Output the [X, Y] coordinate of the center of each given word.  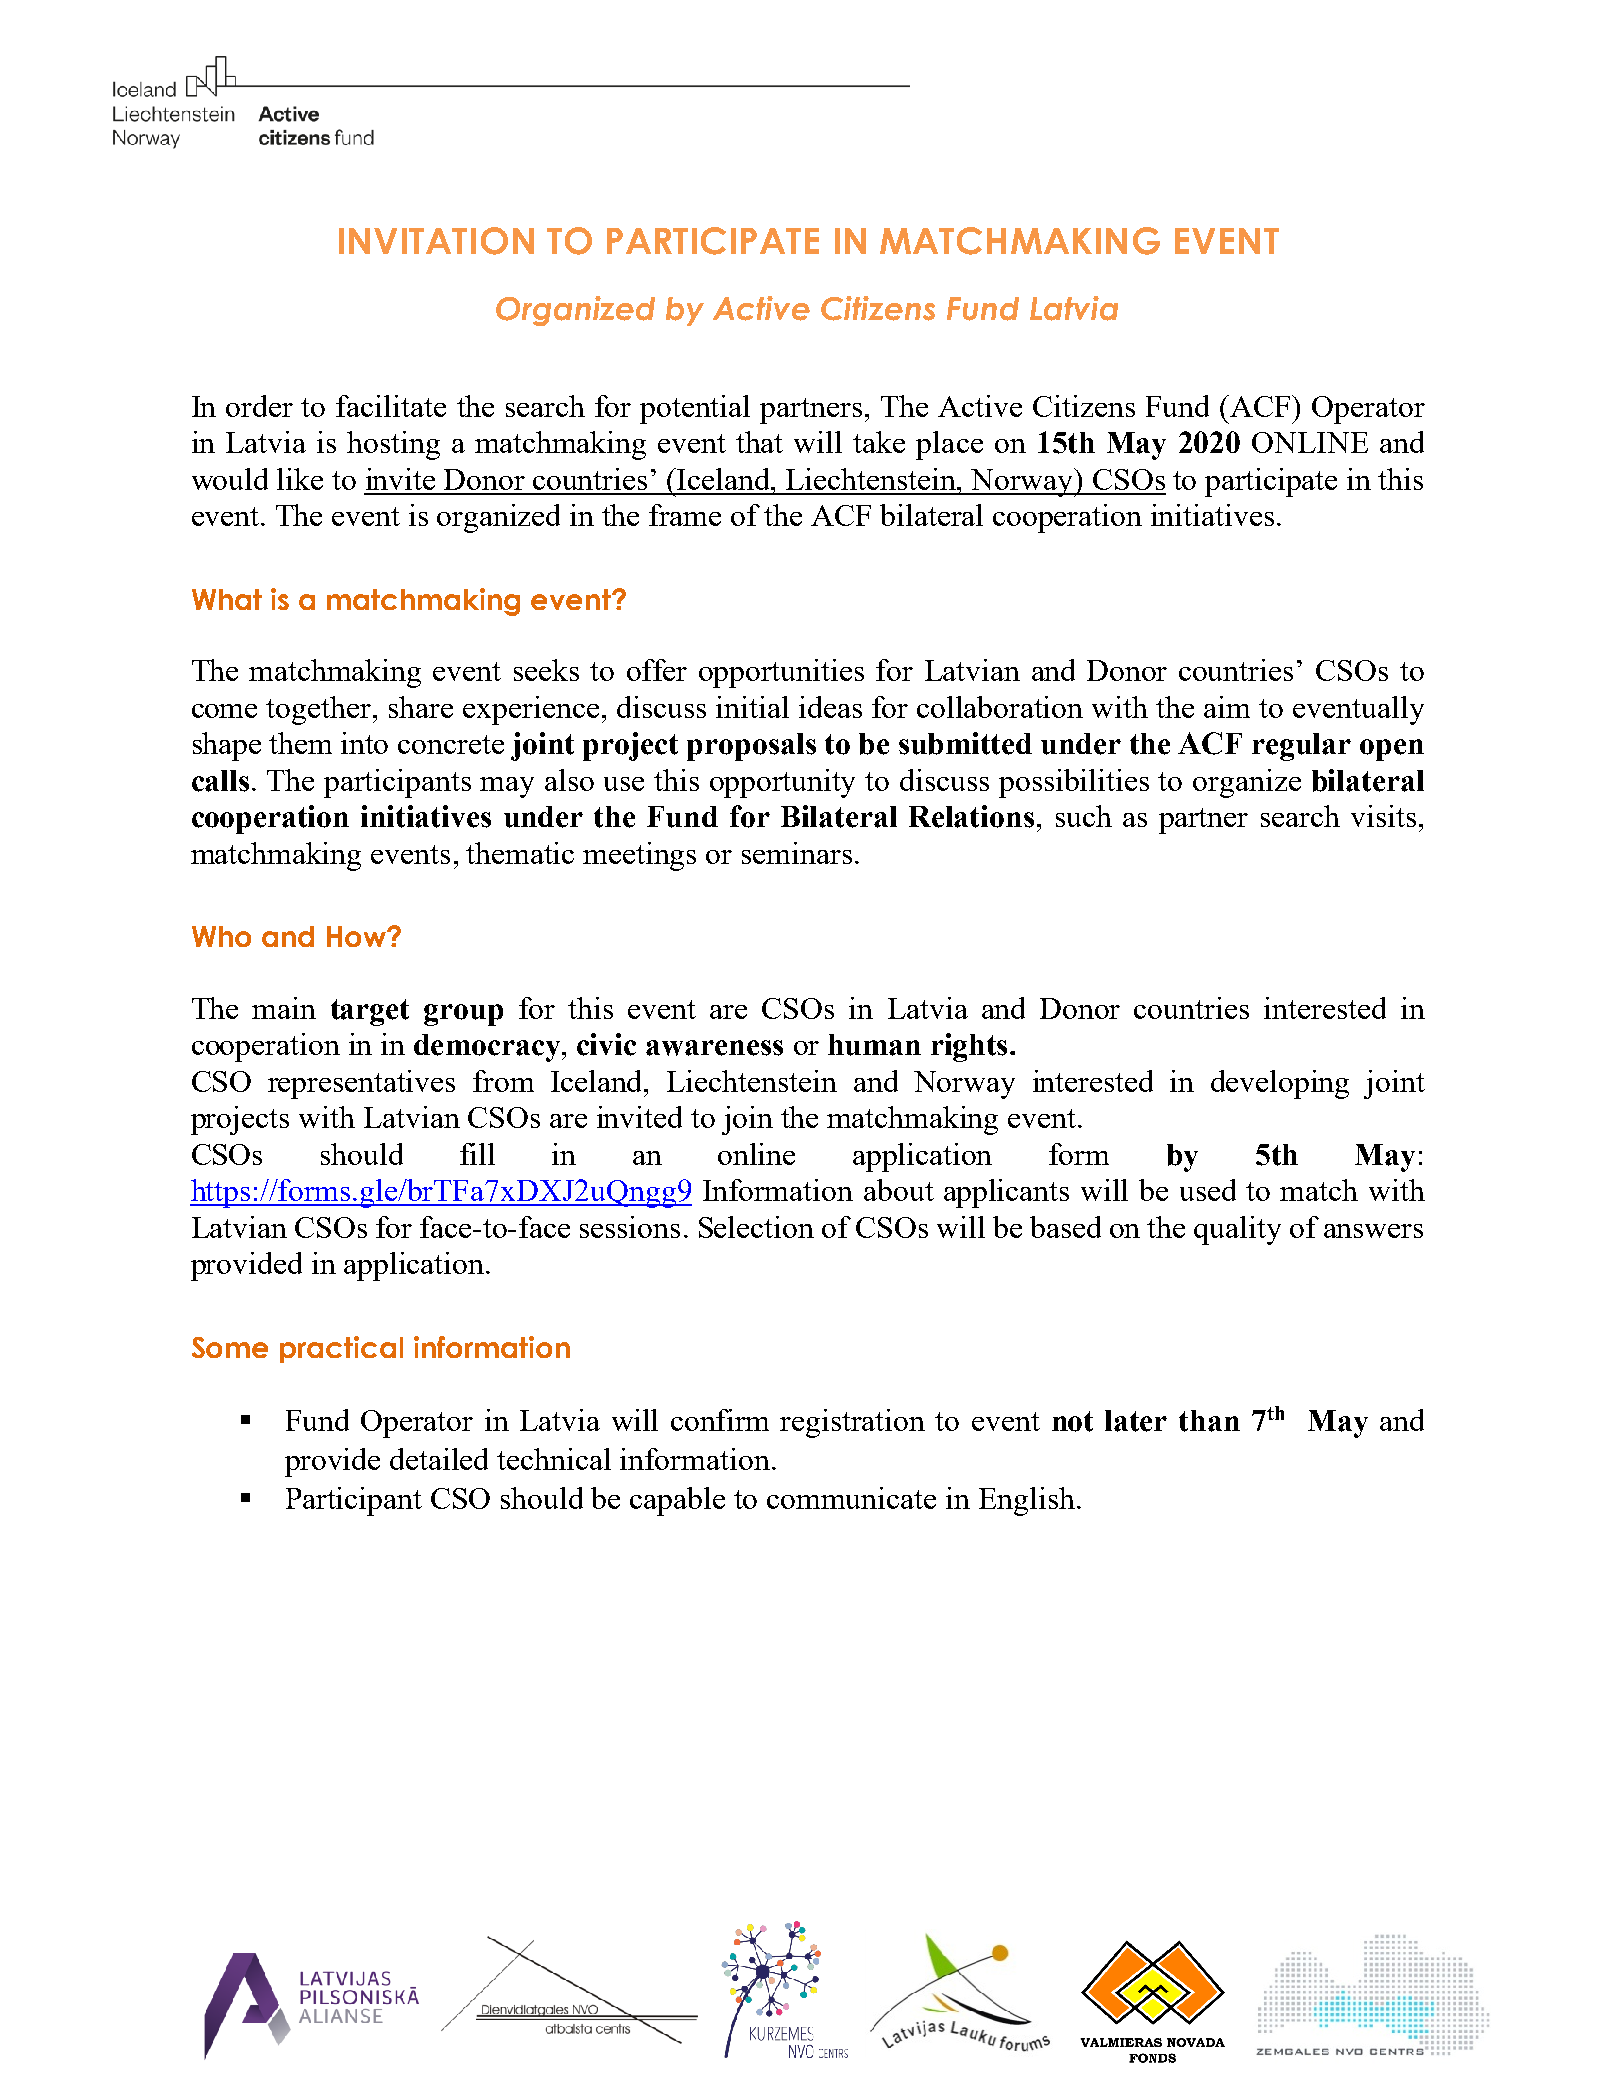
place [949, 445]
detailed [439, 1459]
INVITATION [436, 241]
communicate [851, 1498]
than [1209, 1421]
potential [695, 409]
